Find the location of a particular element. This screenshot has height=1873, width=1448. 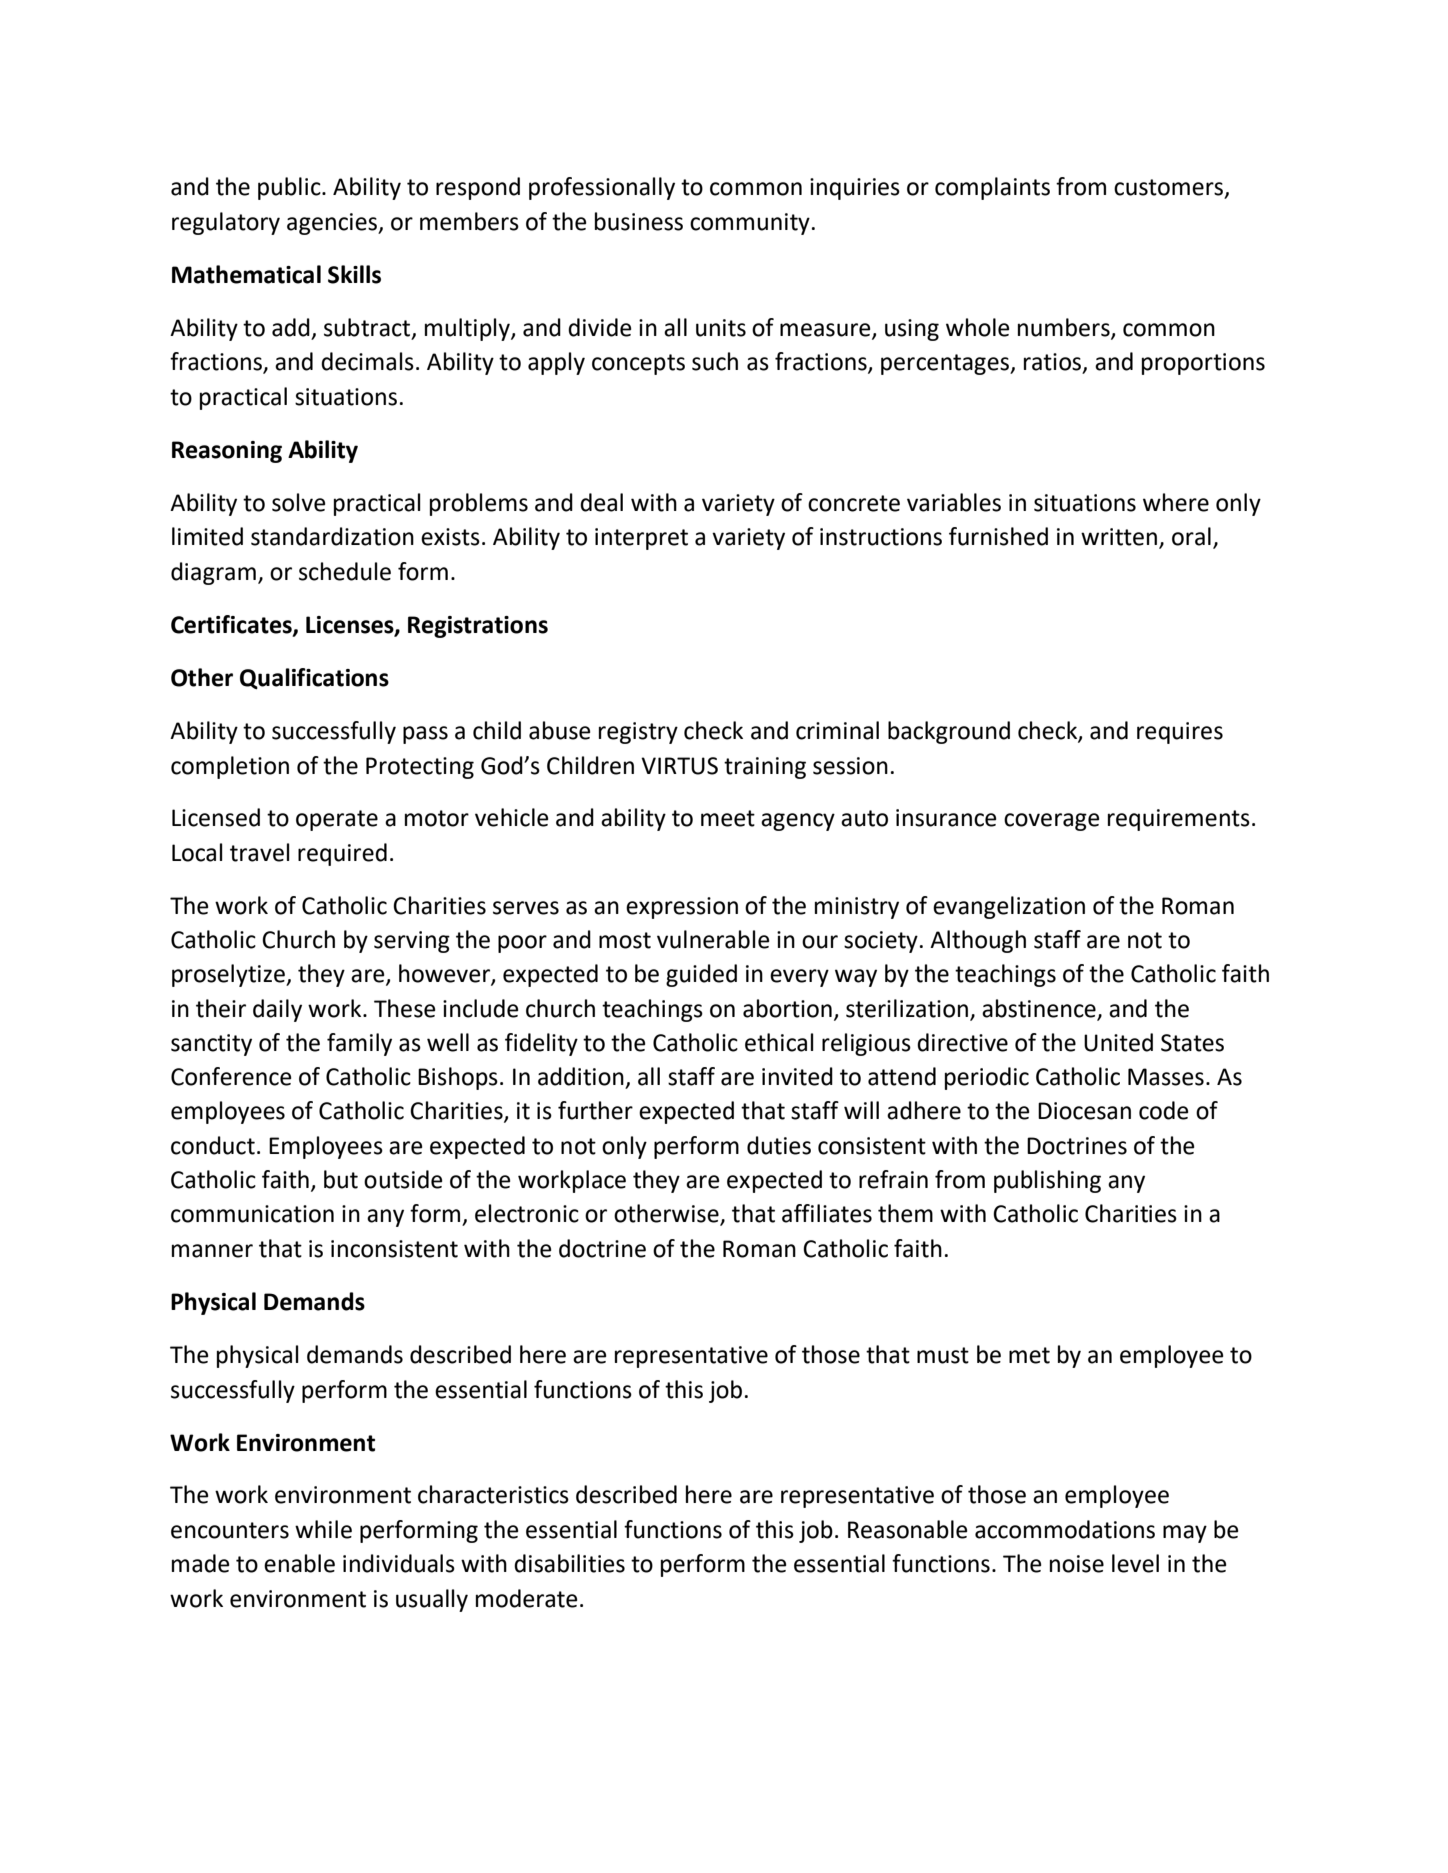

noise is located at coordinates (1077, 1564).
